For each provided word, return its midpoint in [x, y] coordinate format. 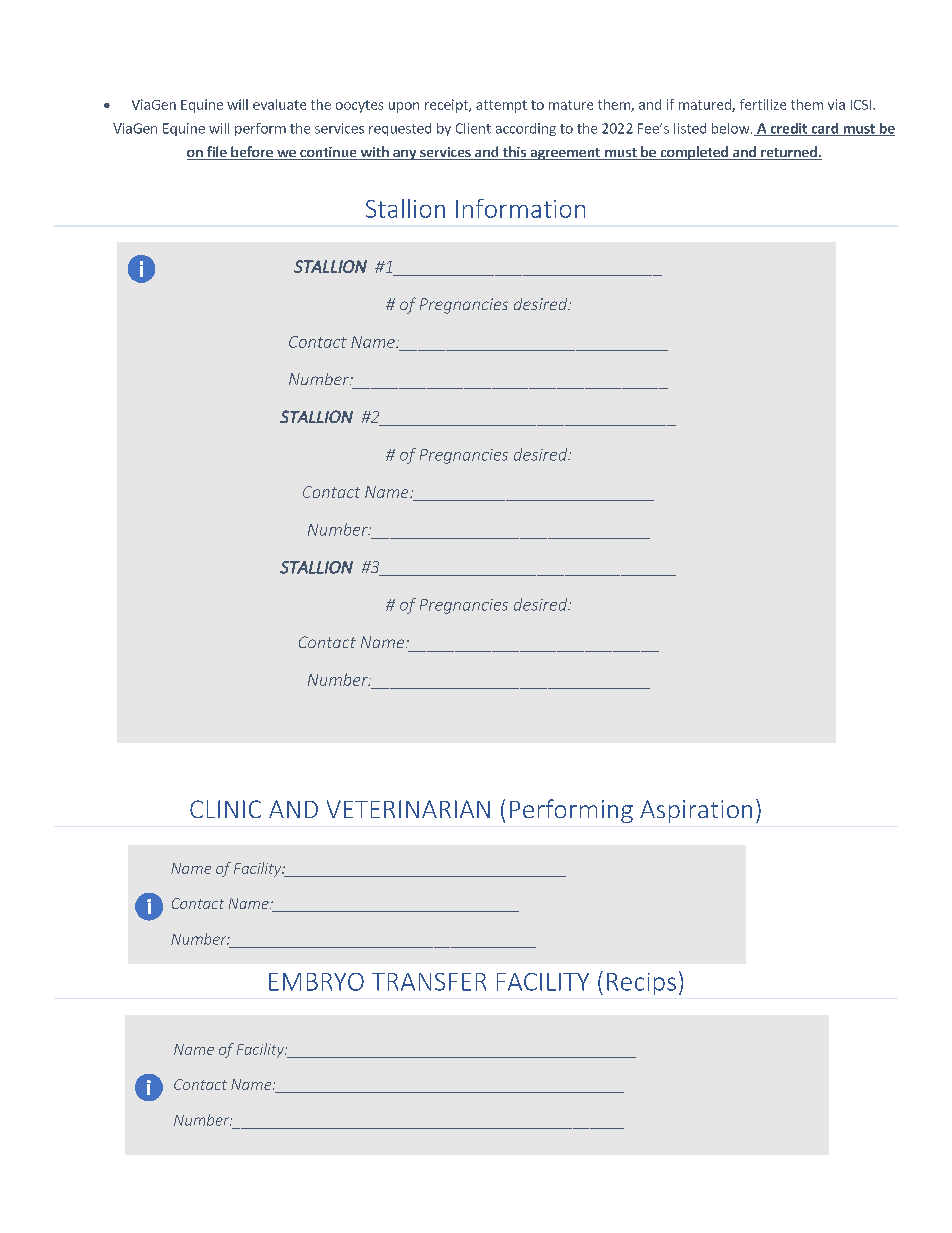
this [514, 153]
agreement [565, 154]
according [526, 129]
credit [788, 129]
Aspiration [696, 811]
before [252, 153]
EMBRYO [316, 982]
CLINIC [225, 809]
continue [328, 153]
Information [520, 208]
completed [694, 153]
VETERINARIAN [408, 809]
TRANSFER [429, 982]
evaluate [279, 104]
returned [789, 153]
